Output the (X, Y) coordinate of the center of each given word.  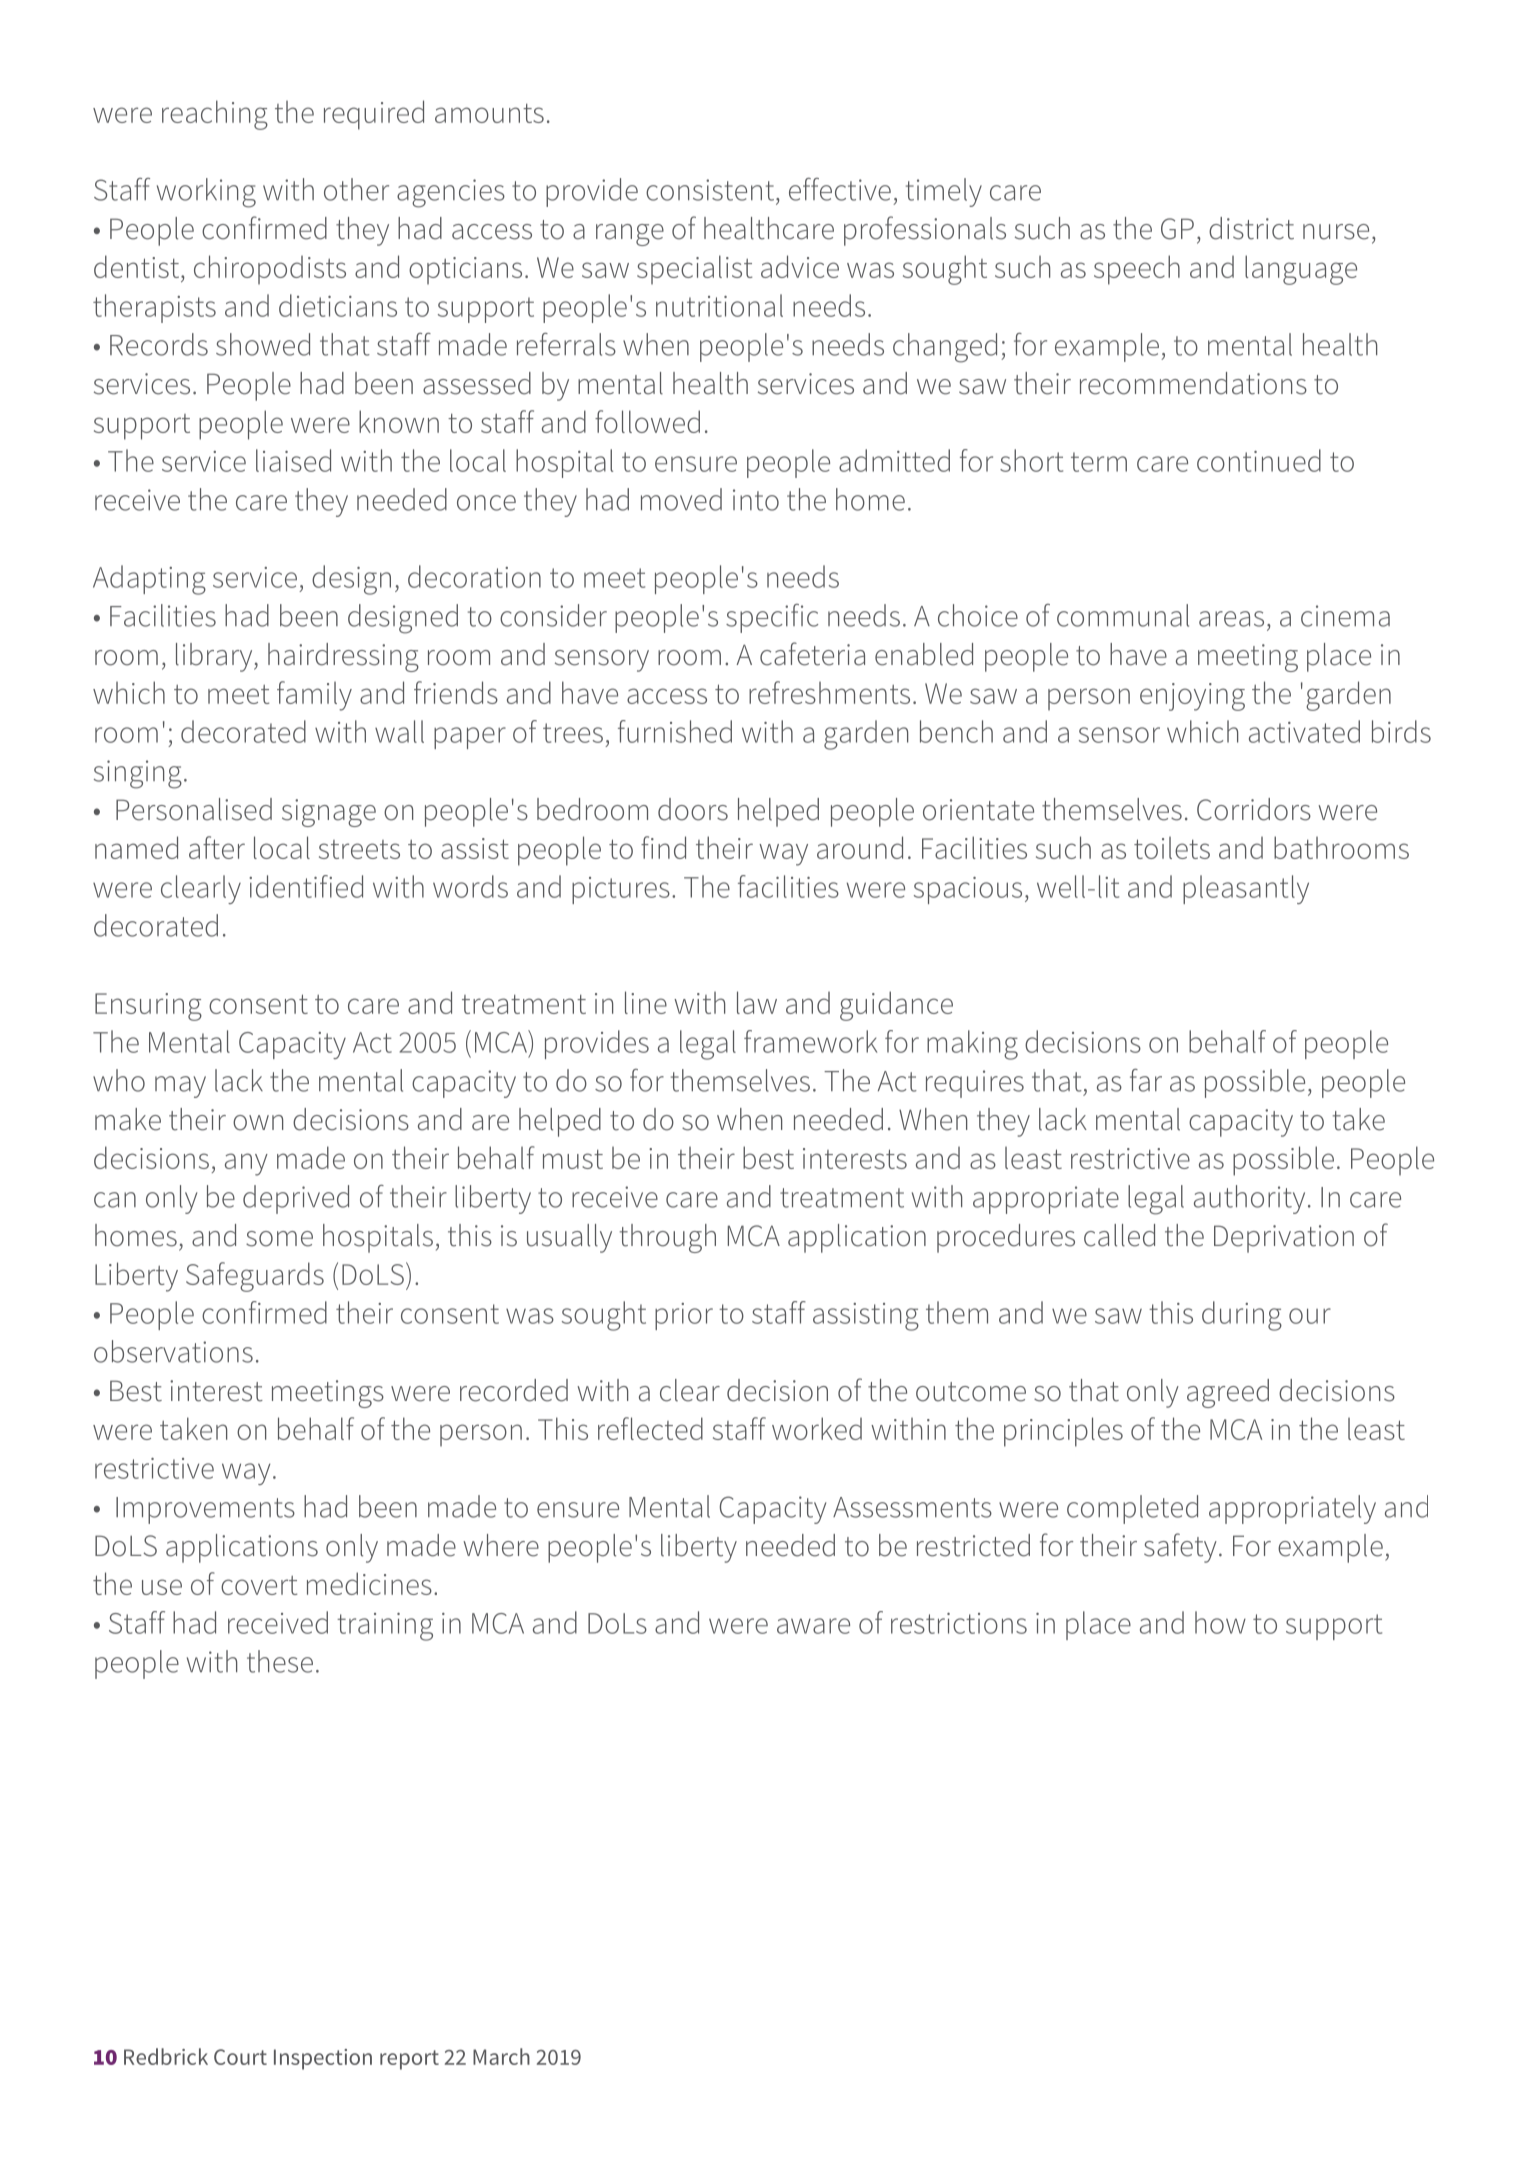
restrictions (959, 1623)
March (501, 2056)
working (206, 193)
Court (240, 2057)
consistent (710, 190)
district (1251, 228)
